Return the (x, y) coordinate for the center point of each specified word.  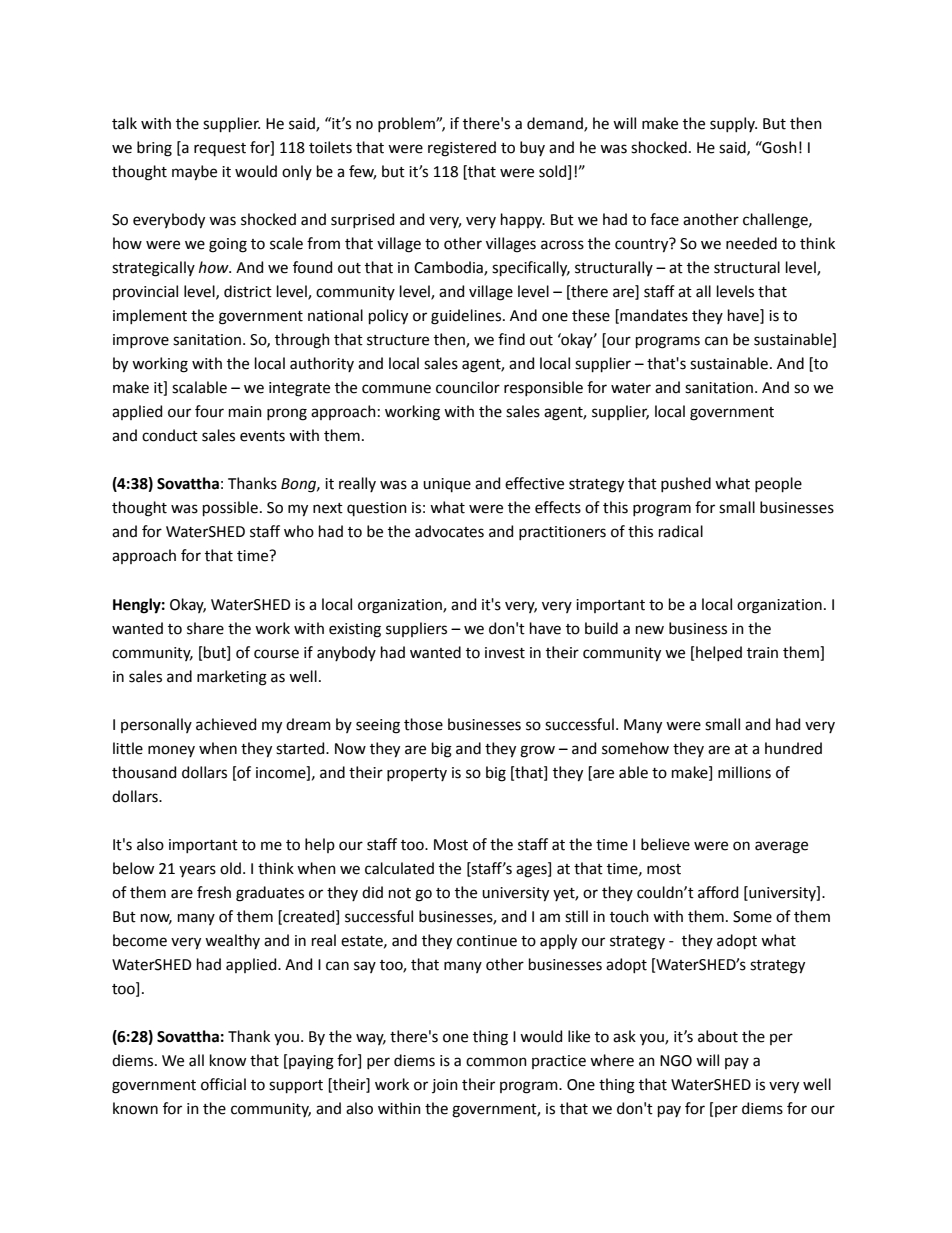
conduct (170, 435)
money (171, 751)
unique (447, 485)
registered (462, 149)
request (220, 149)
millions (744, 772)
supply (733, 124)
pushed (686, 484)
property (417, 774)
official (223, 1084)
